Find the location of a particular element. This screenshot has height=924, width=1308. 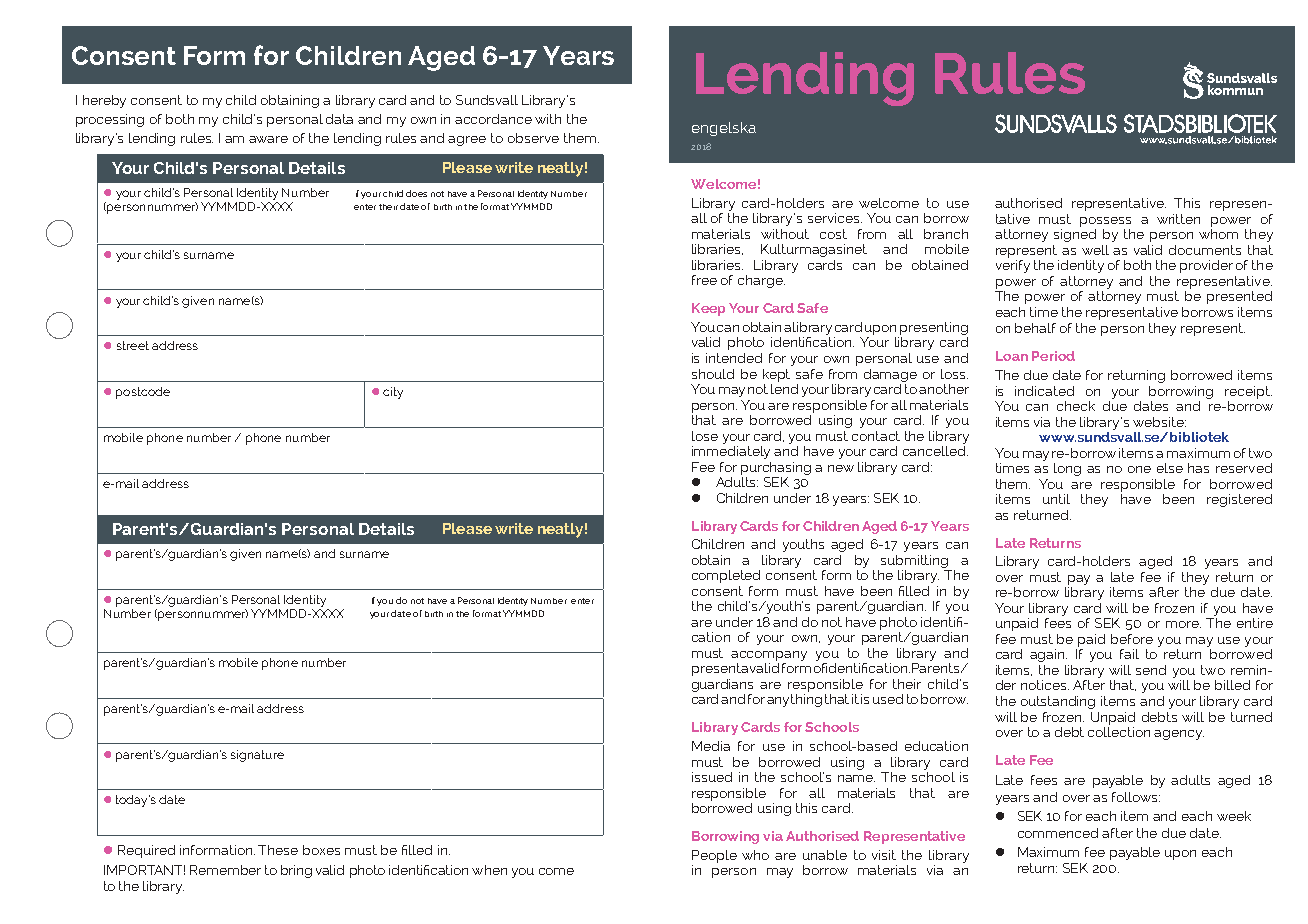

street is located at coordinates (133, 345).
